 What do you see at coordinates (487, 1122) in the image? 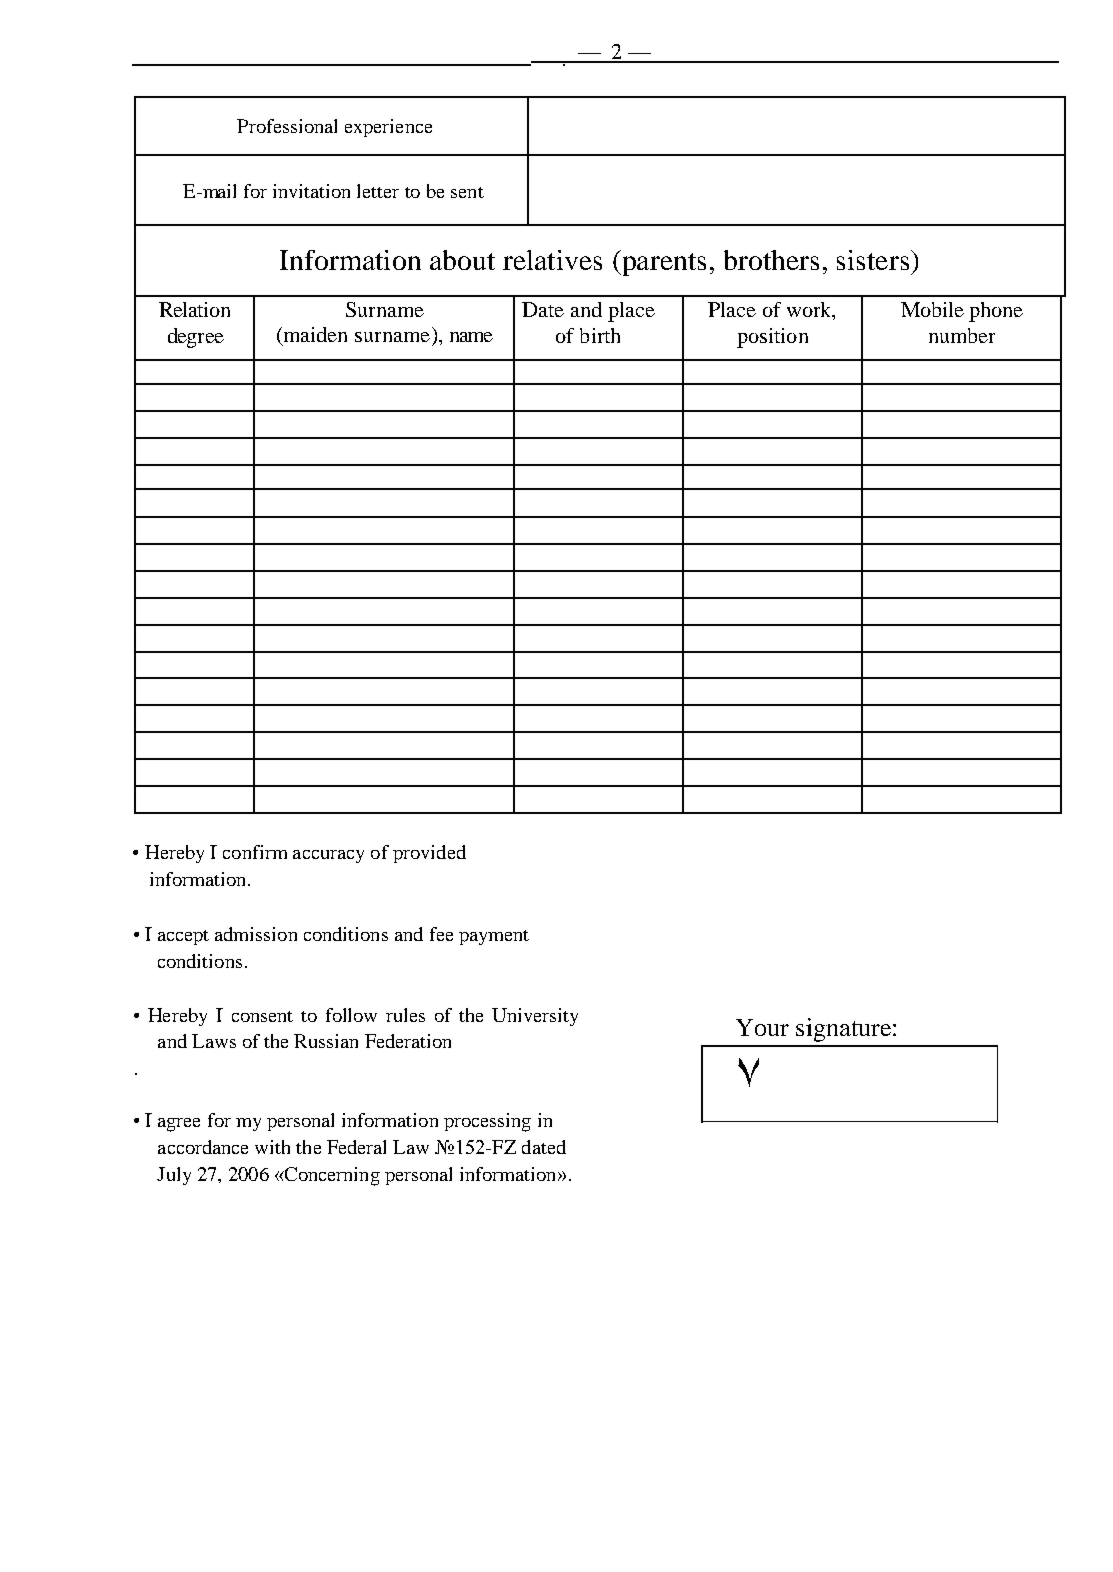
I see `processing` at bounding box center [487, 1122].
